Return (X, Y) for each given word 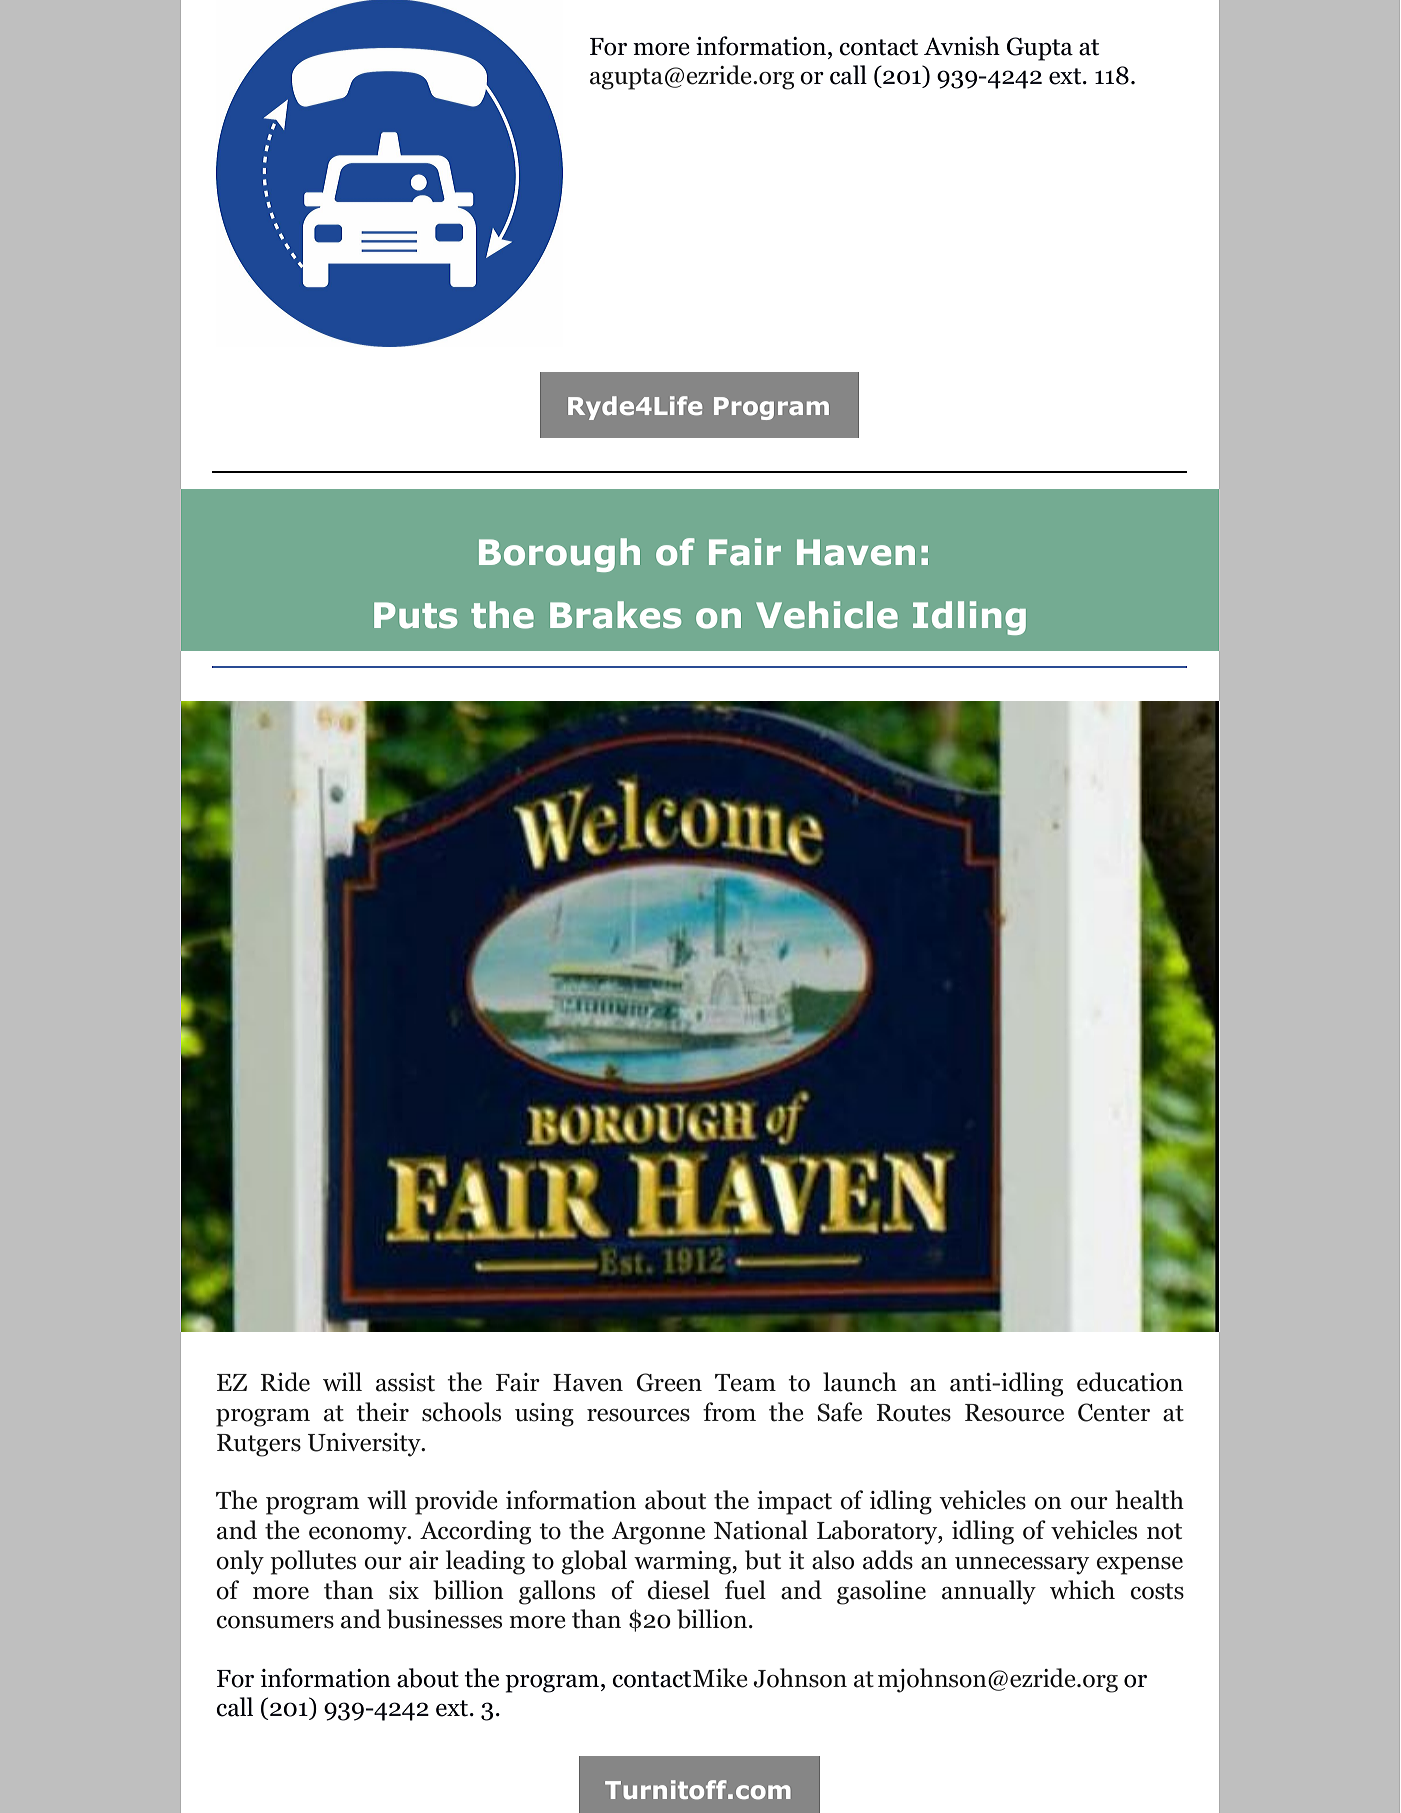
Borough (559, 555)
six (404, 1590)
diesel (679, 1590)
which (1082, 1590)
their (383, 1412)
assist (405, 1382)
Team (745, 1383)
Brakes (615, 615)
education (1130, 1382)
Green (669, 1382)
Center (1114, 1412)
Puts (415, 615)
